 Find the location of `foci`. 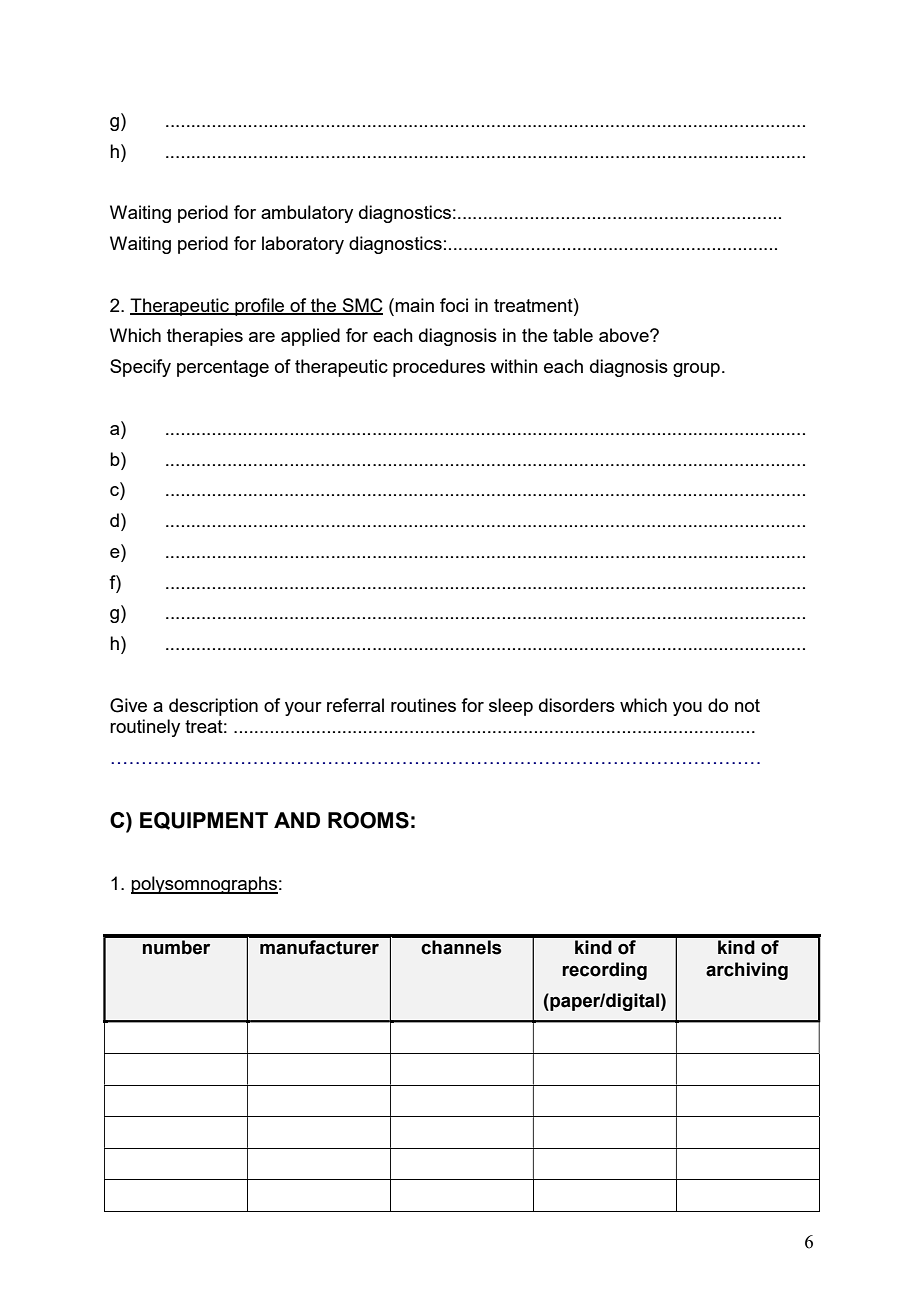

foci is located at coordinates (454, 305).
